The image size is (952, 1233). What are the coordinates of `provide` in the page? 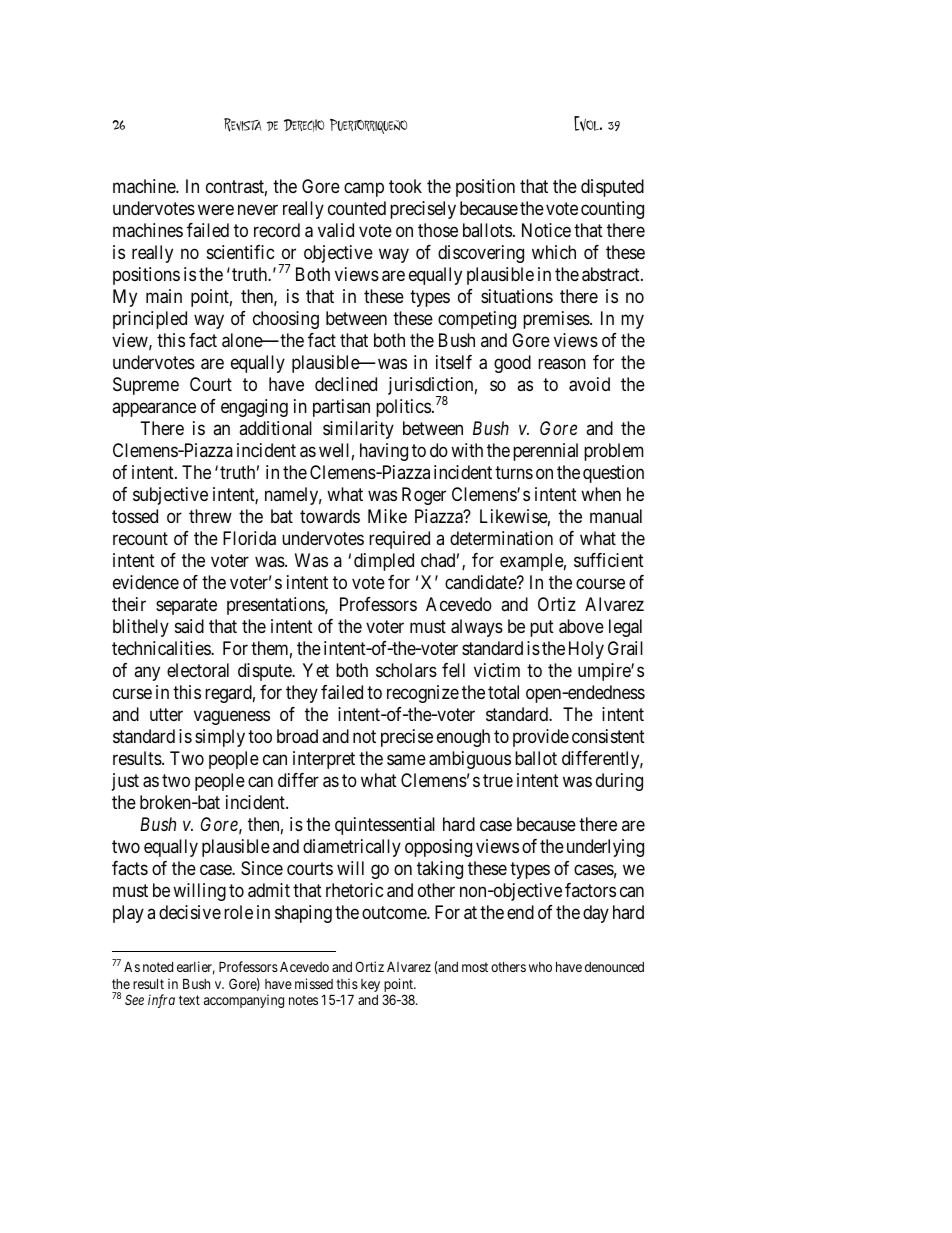 It's located at (541, 738).
